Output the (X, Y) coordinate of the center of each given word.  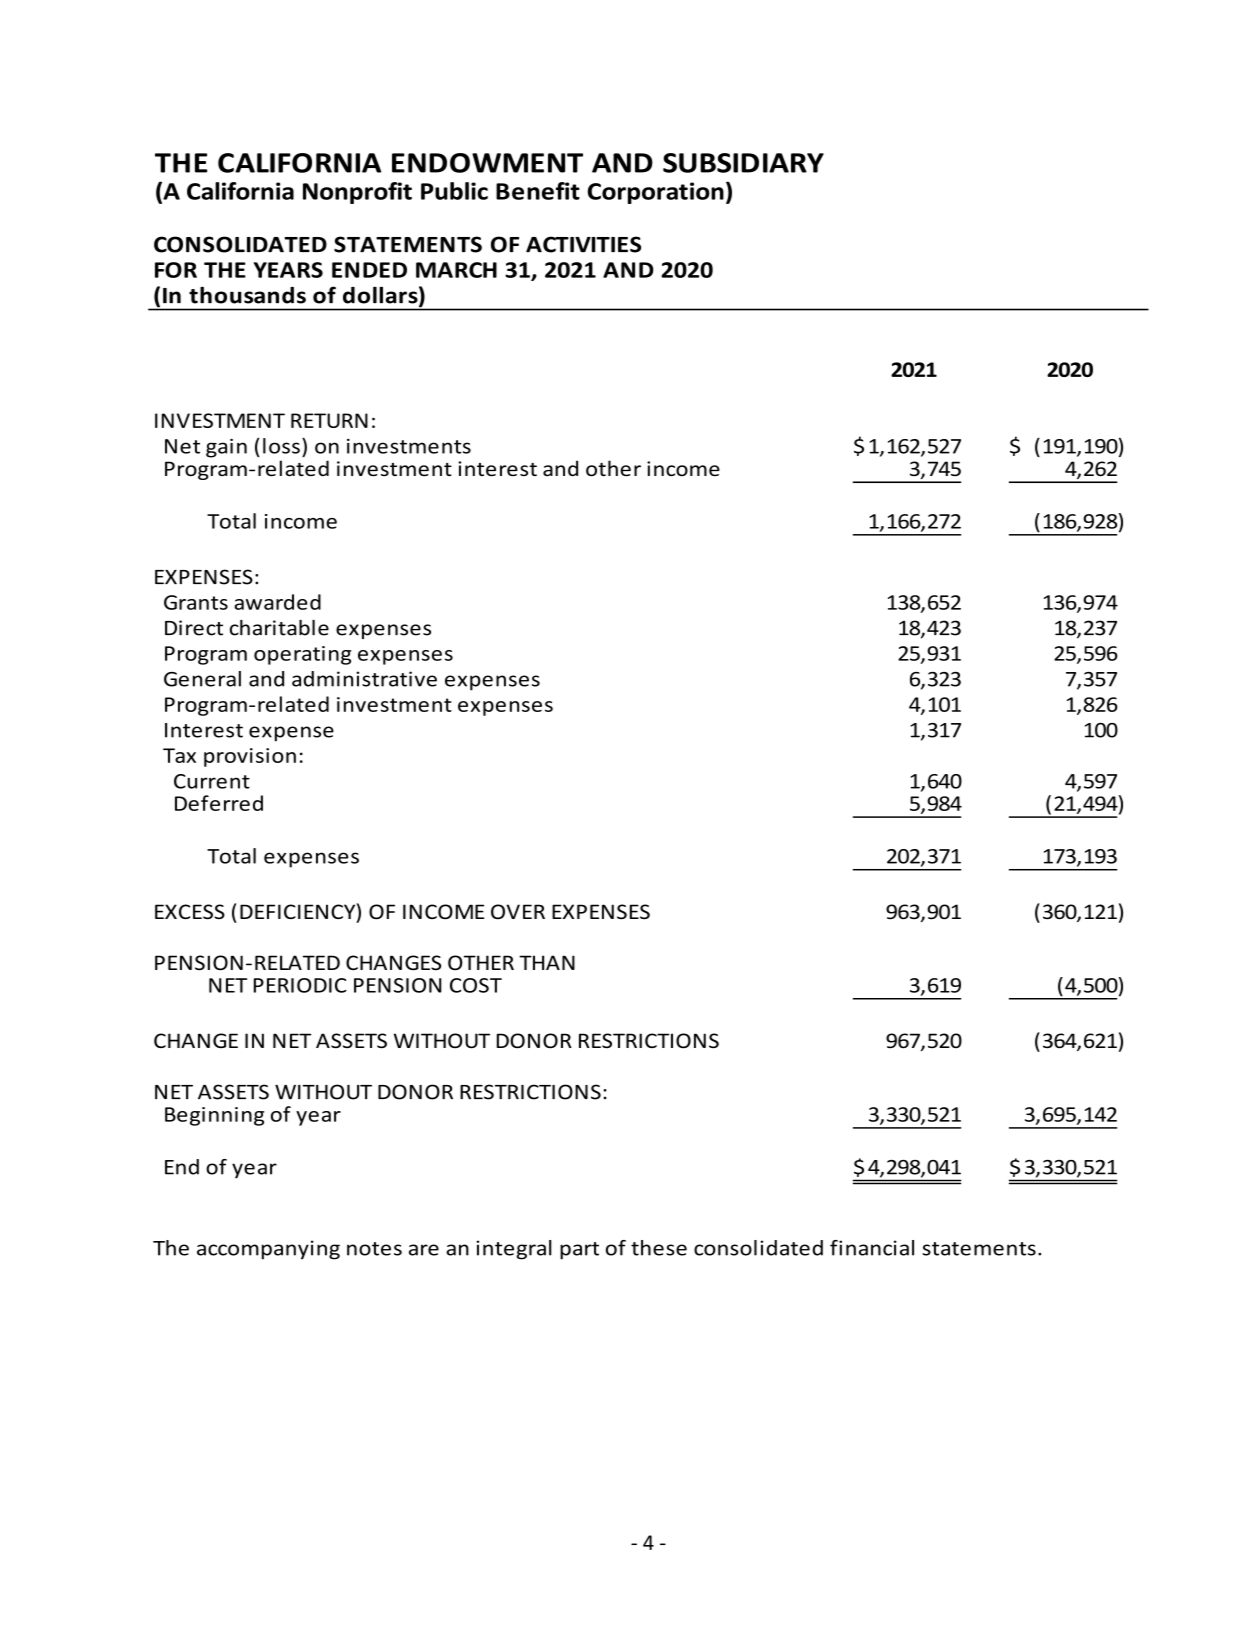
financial (872, 1248)
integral (514, 1250)
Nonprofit (357, 193)
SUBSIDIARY (743, 163)
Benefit (538, 191)
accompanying (268, 1250)
